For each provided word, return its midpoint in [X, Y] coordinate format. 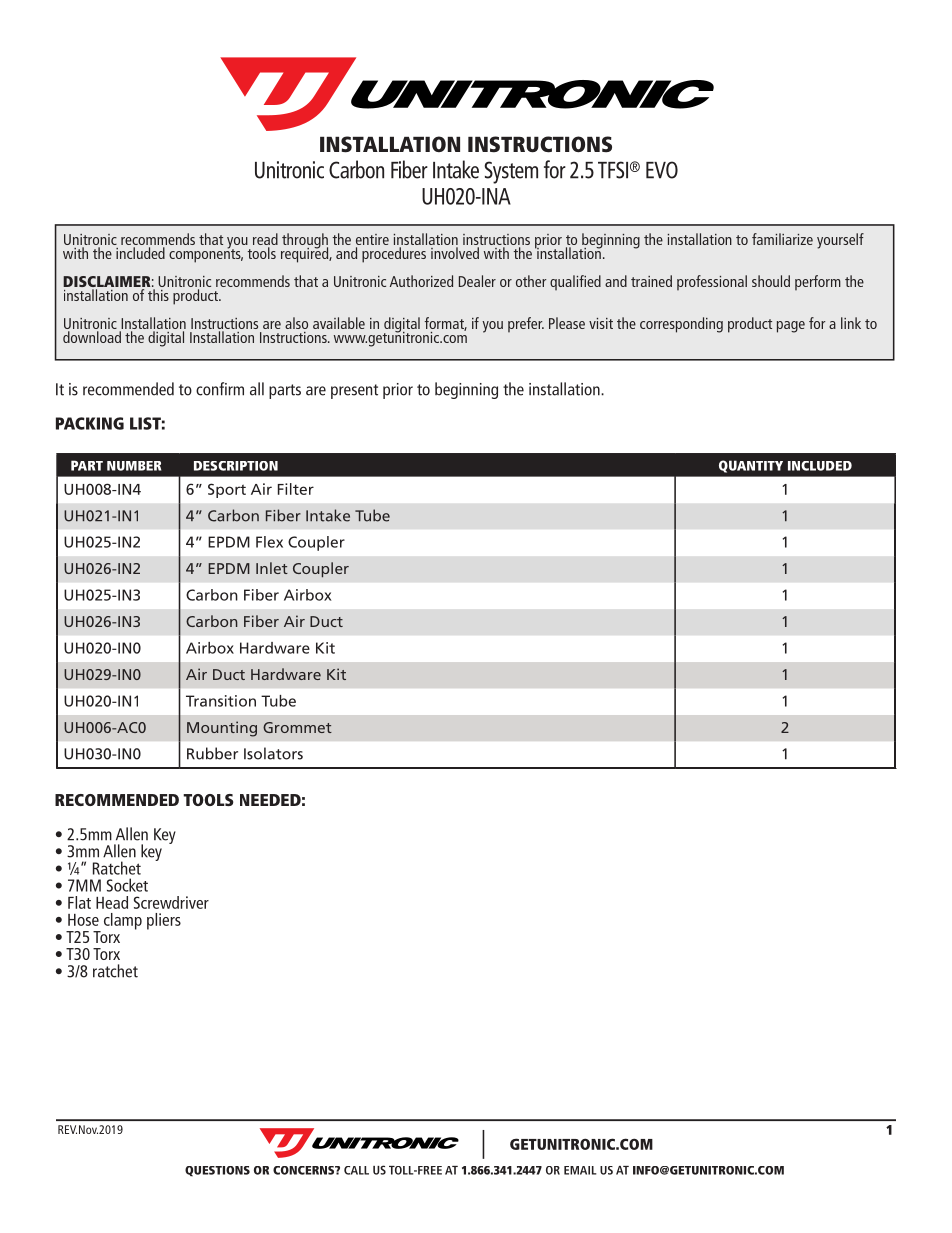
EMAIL [580, 1170]
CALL [356, 1170]
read [265, 239]
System [511, 172]
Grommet [297, 727]
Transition [221, 701]
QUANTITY [751, 466]
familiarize [782, 239]
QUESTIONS [217, 1171]
